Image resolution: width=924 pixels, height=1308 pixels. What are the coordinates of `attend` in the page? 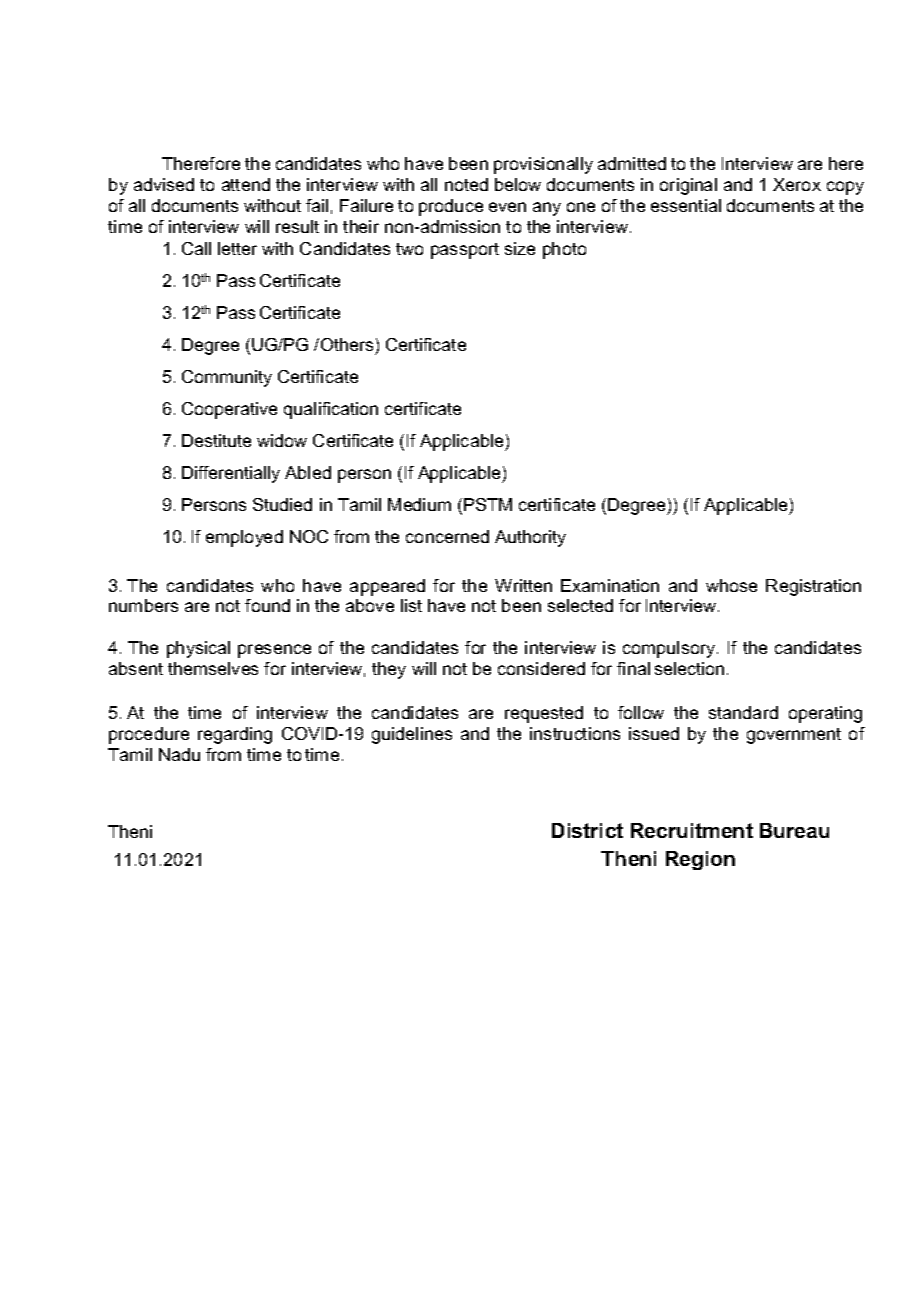 It's located at (246, 184).
